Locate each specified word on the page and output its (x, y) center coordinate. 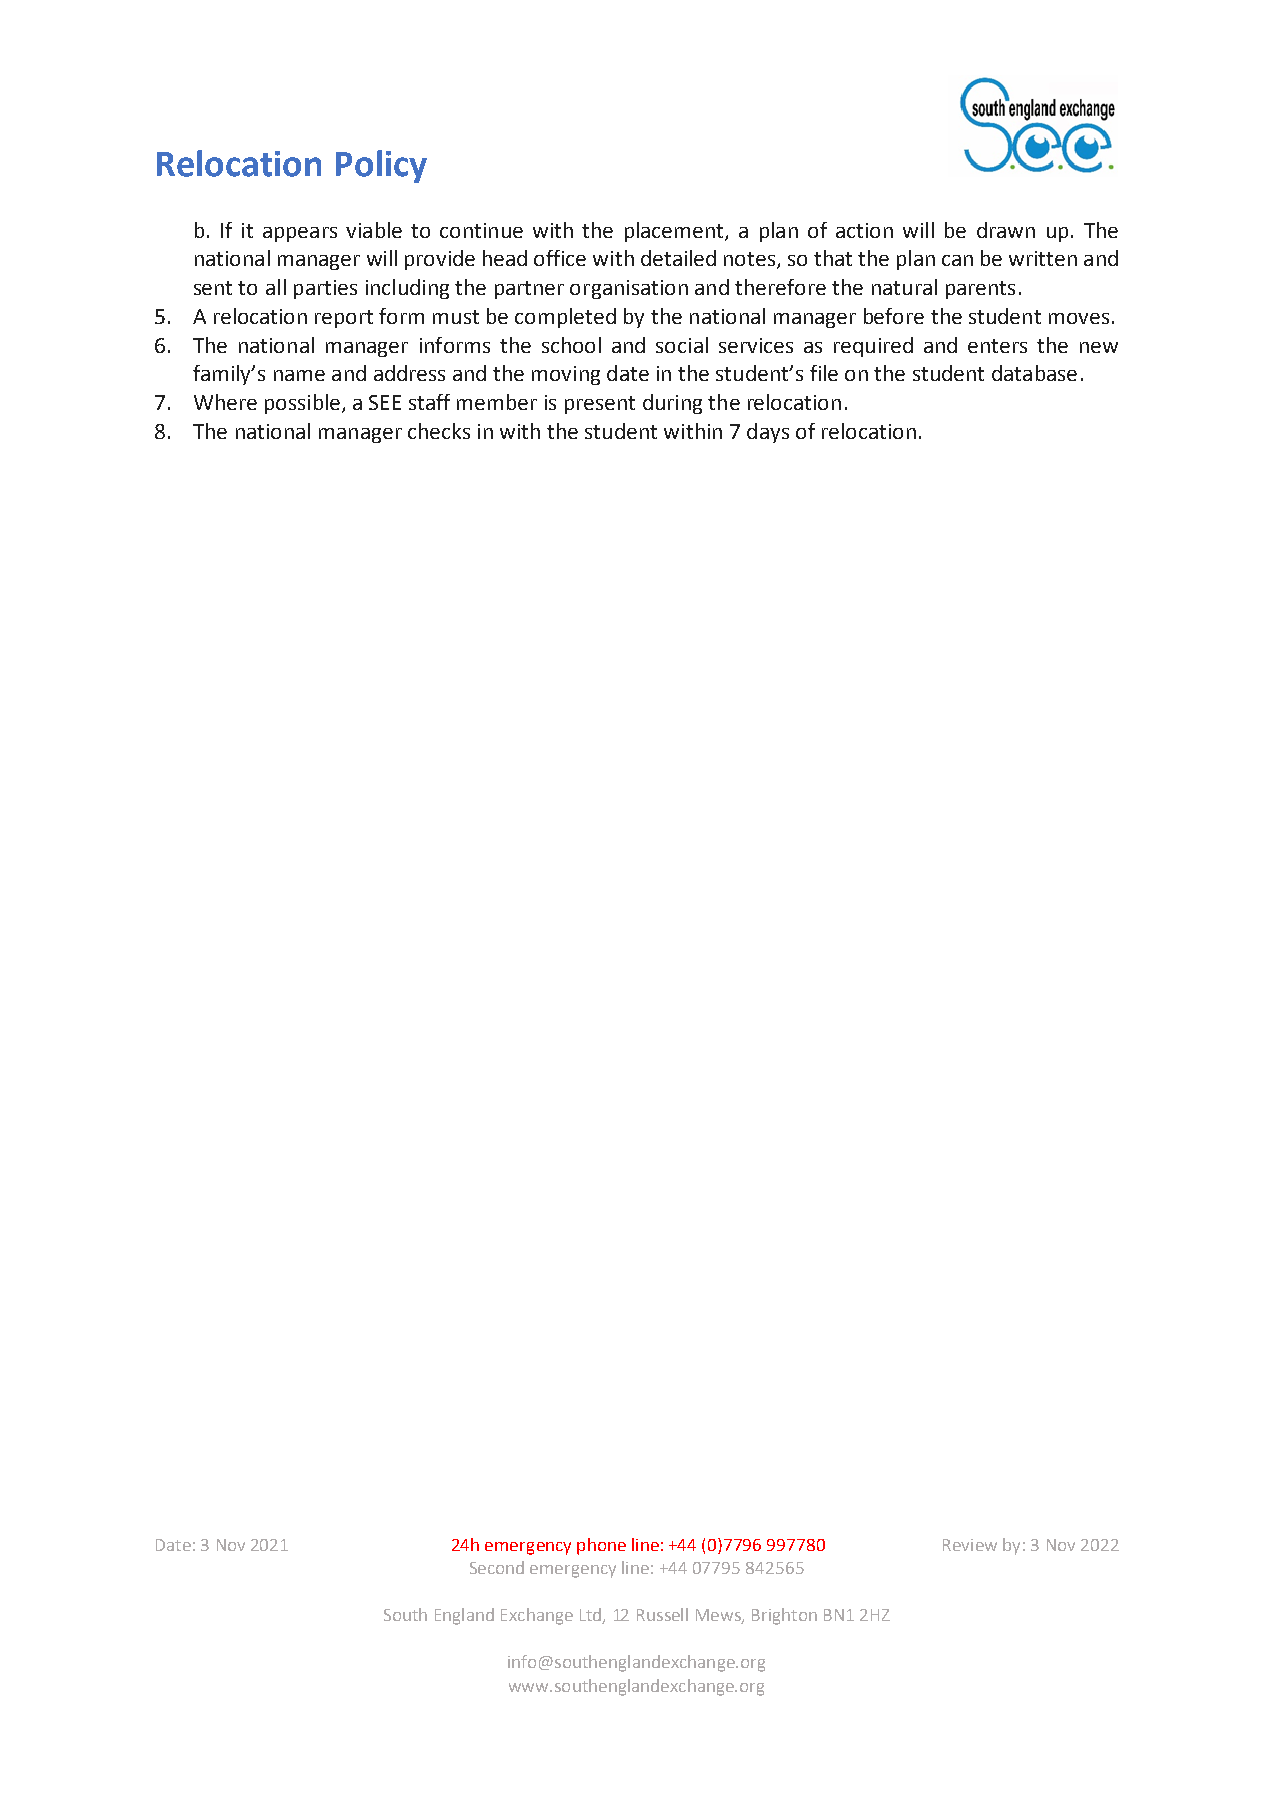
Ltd (591, 1616)
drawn (1006, 230)
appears (300, 234)
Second (497, 1567)
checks (439, 431)
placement (675, 232)
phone (601, 1546)
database (1034, 373)
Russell (662, 1614)
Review (970, 1545)
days (768, 433)
